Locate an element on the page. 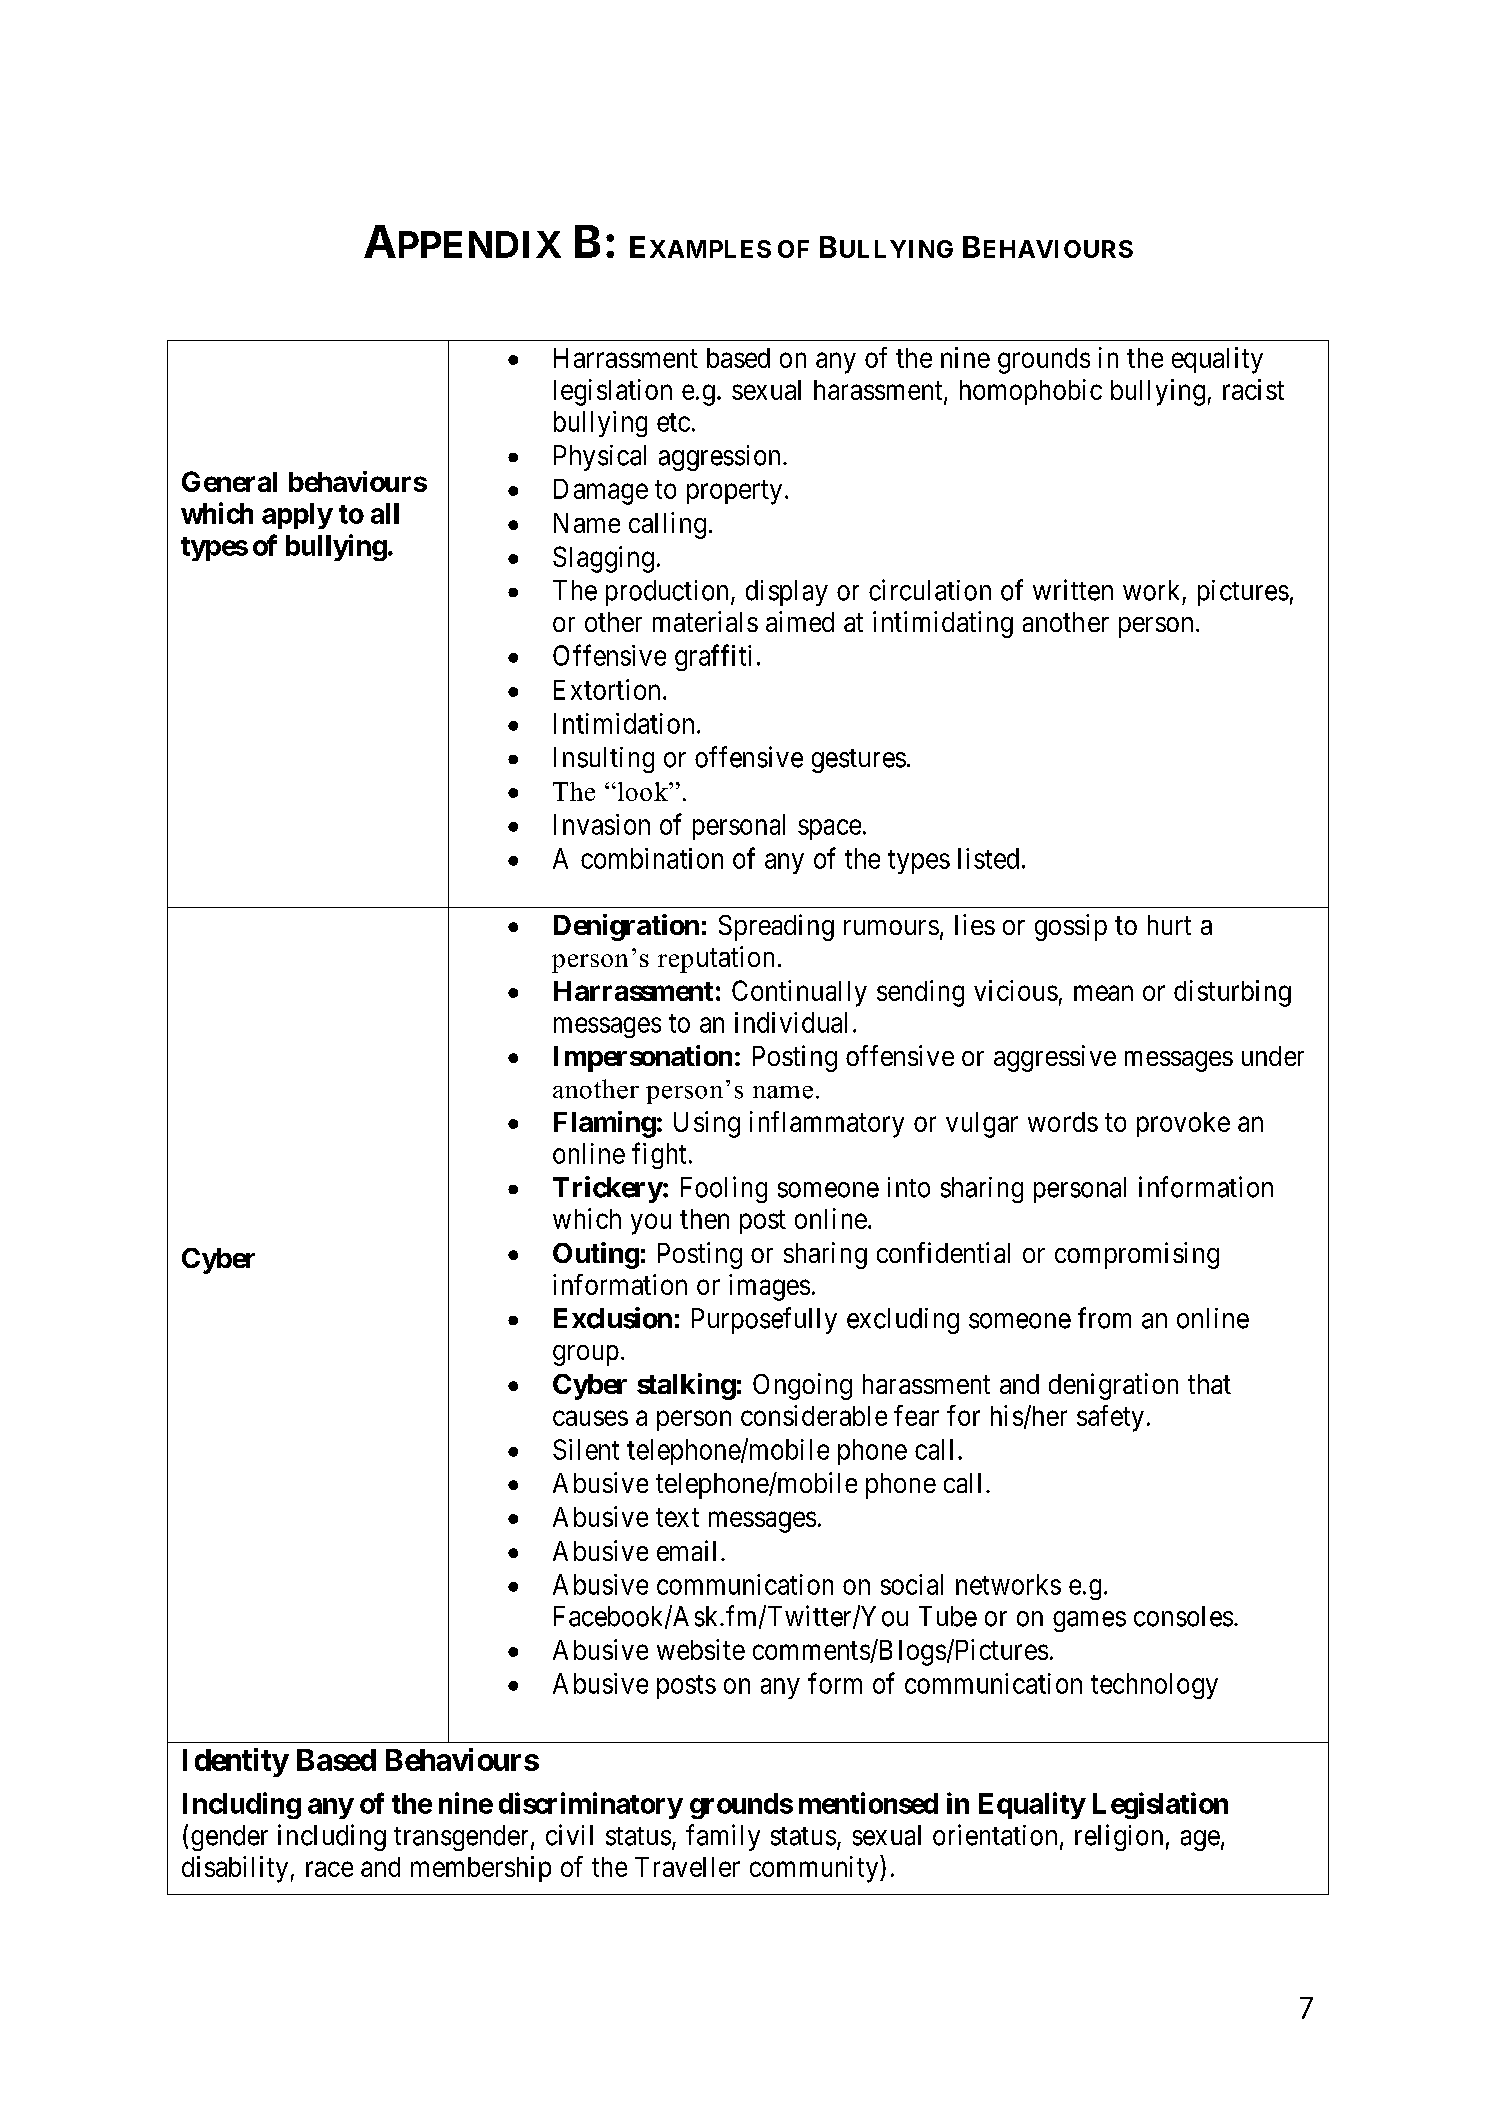 The height and width of the document is (2114, 1495). provoke is located at coordinates (1183, 1124).
